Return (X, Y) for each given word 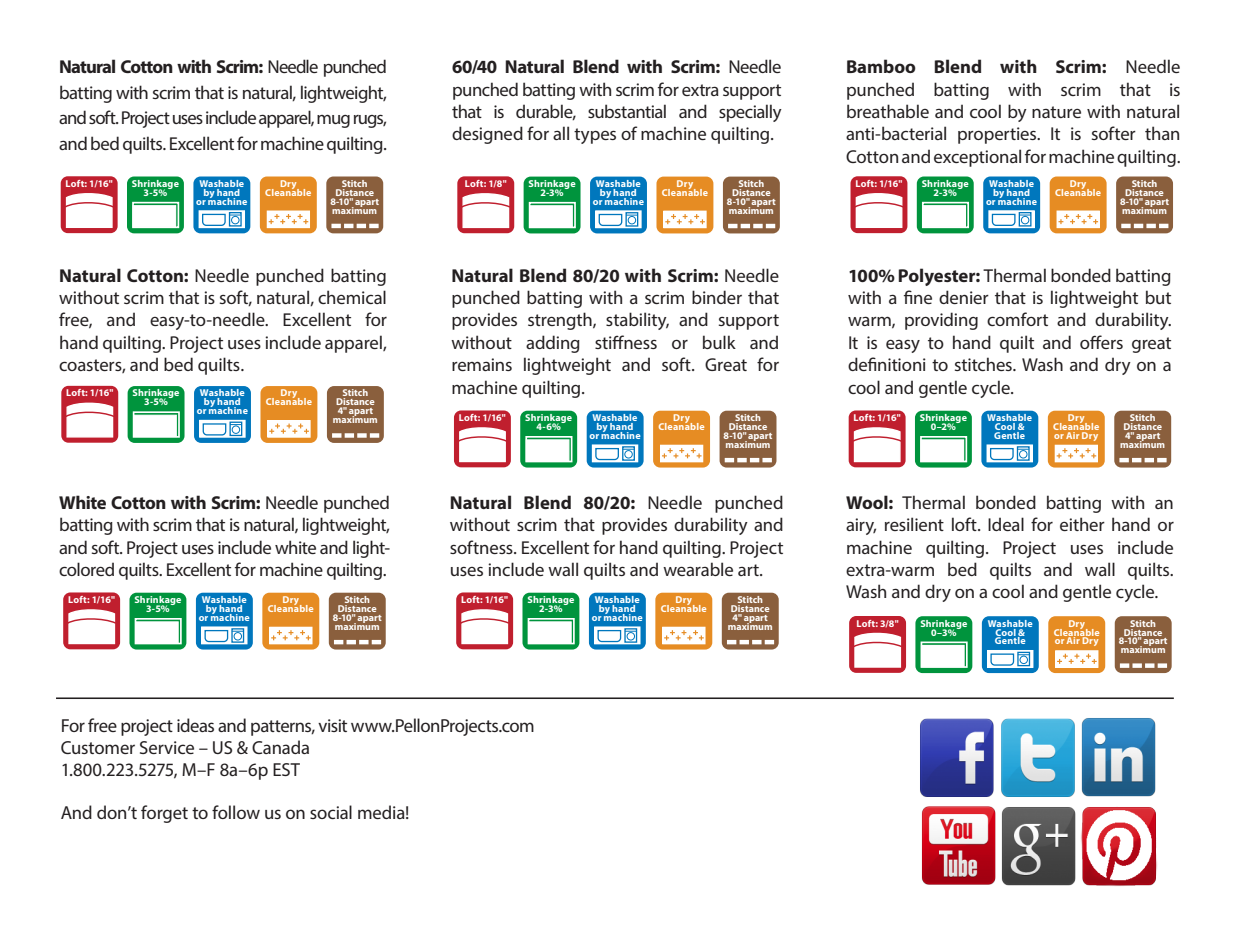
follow (236, 812)
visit (332, 725)
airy (861, 526)
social (331, 812)
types (595, 136)
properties (998, 135)
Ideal (1006, 524)
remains (482, 364)
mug (333, 121)
